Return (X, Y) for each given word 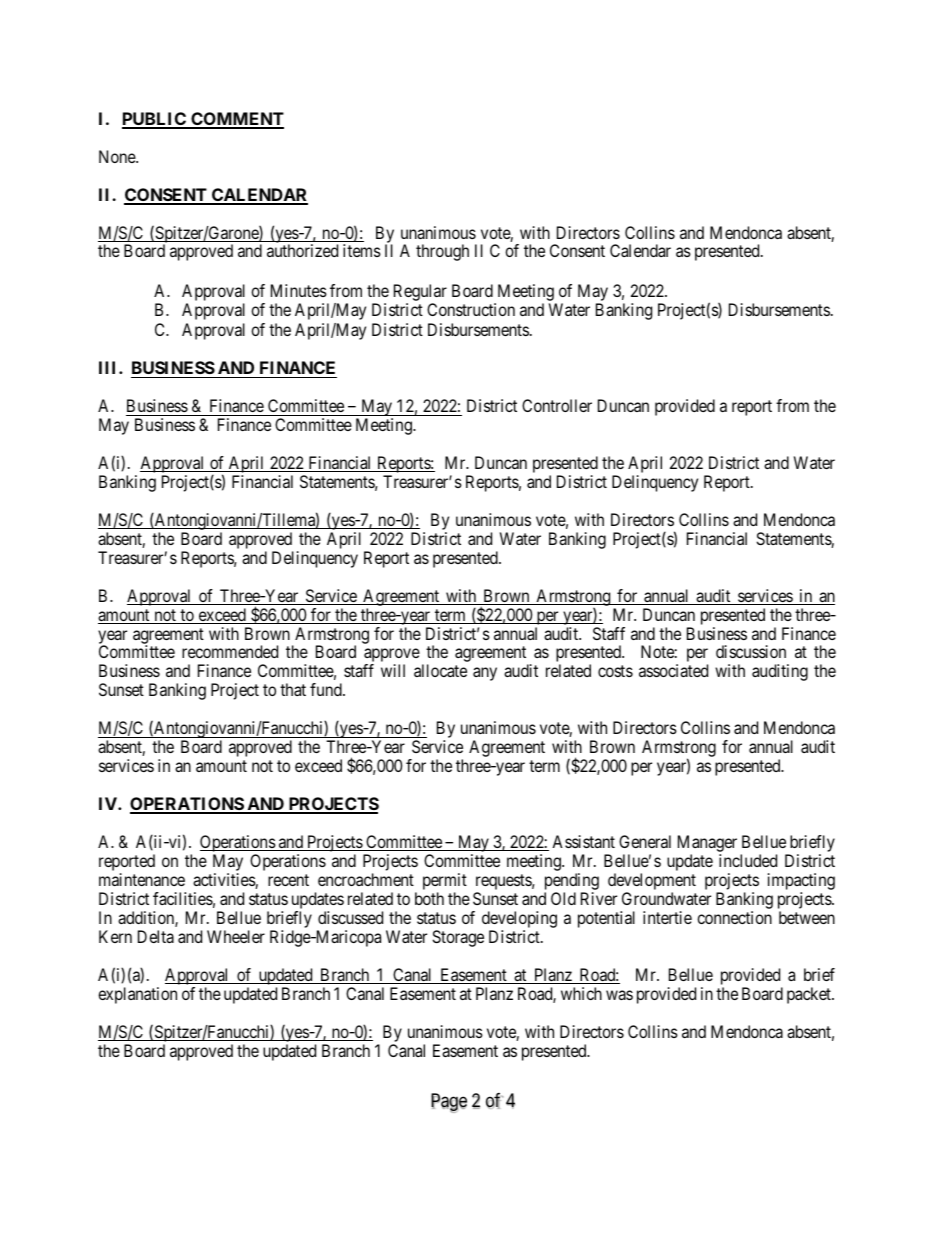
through (442, 252)
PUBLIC (155, 120)
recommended (230, 651)
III (109, 367)
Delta (156, 936)
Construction (471, 309)
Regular (420, 292)
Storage (458, 938)
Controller (557, 405)
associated (673, 670)
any (485, 674)
